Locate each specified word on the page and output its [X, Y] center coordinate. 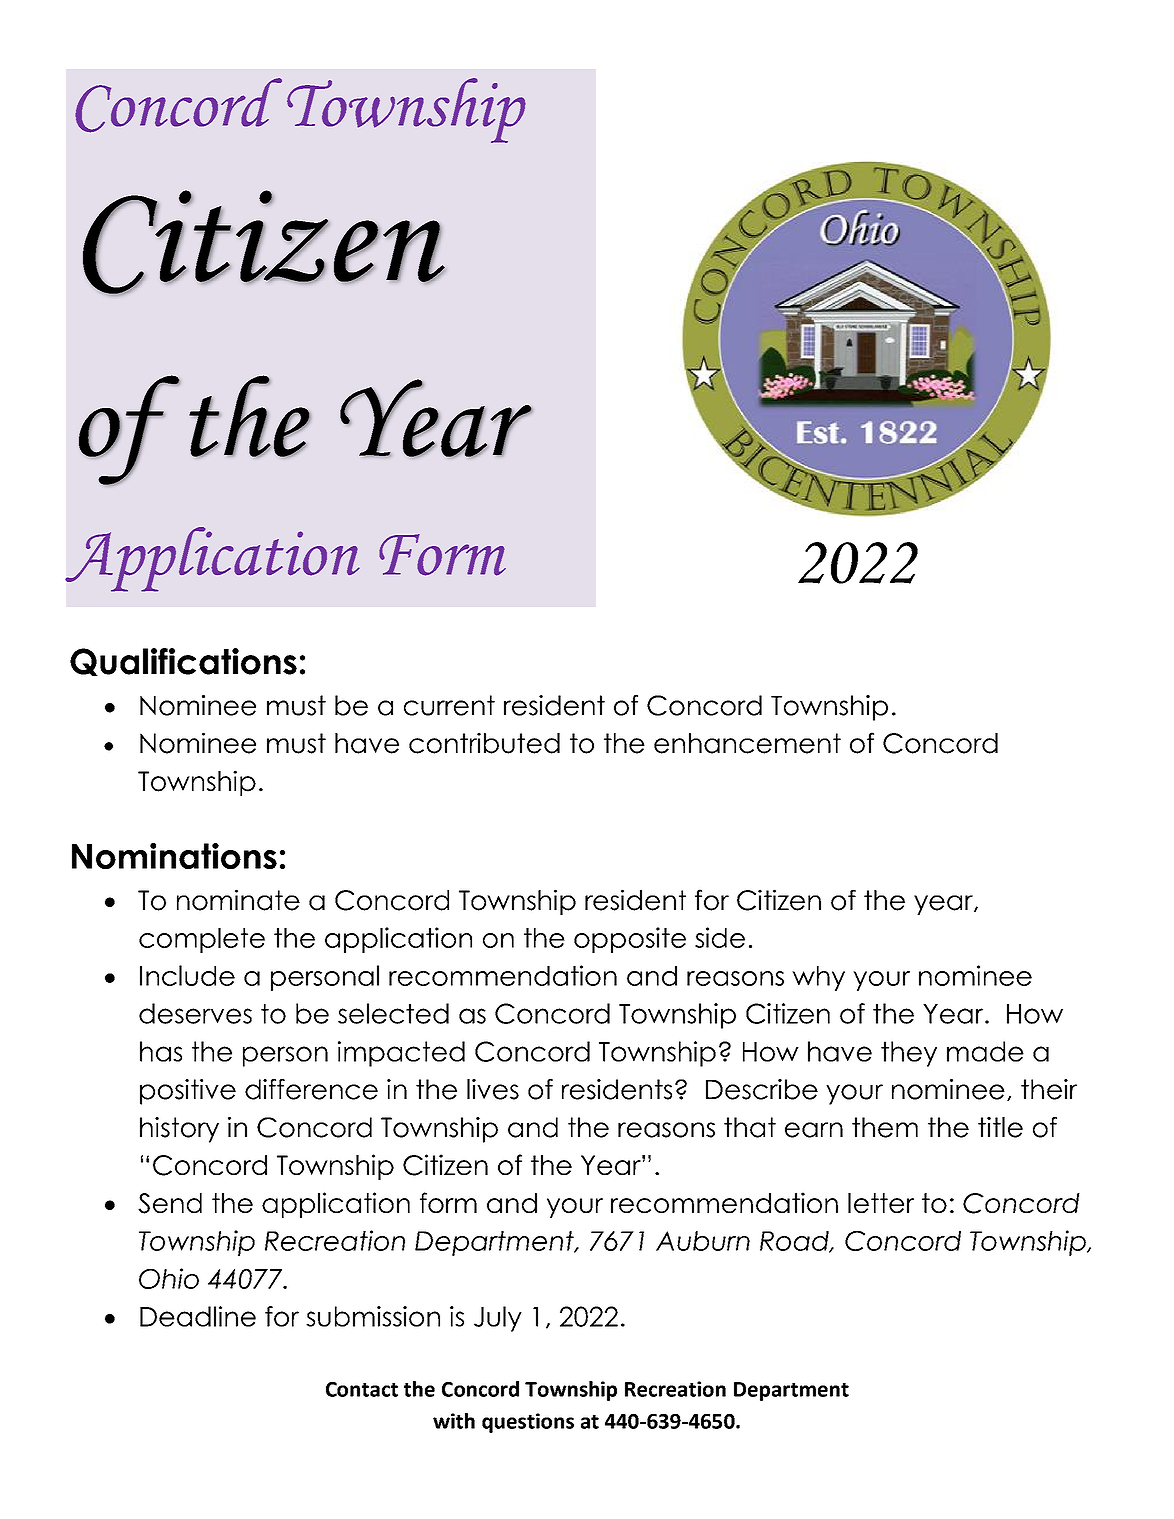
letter [881, 1203]
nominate [238, 900]
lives [493, 1089]
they [909, 1054]
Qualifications [183, 662]
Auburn [703, 1241]
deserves [195, 1013]
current [449, 705]
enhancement [747, 743]
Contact [362, 1389]
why [818, 978]
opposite [630, 940]
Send [170, 1203]
